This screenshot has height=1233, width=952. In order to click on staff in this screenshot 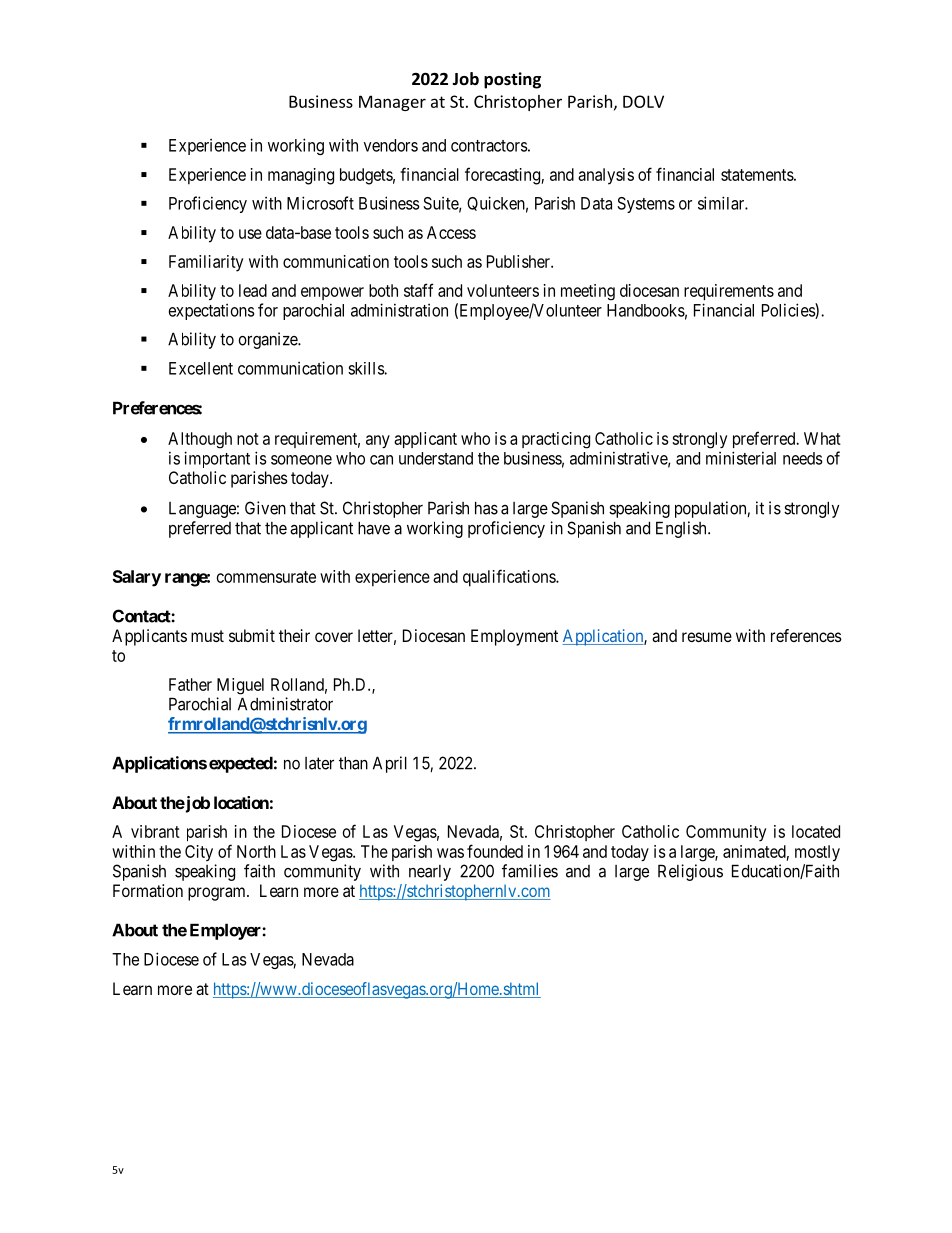, I will do `click(419, 290)`.
